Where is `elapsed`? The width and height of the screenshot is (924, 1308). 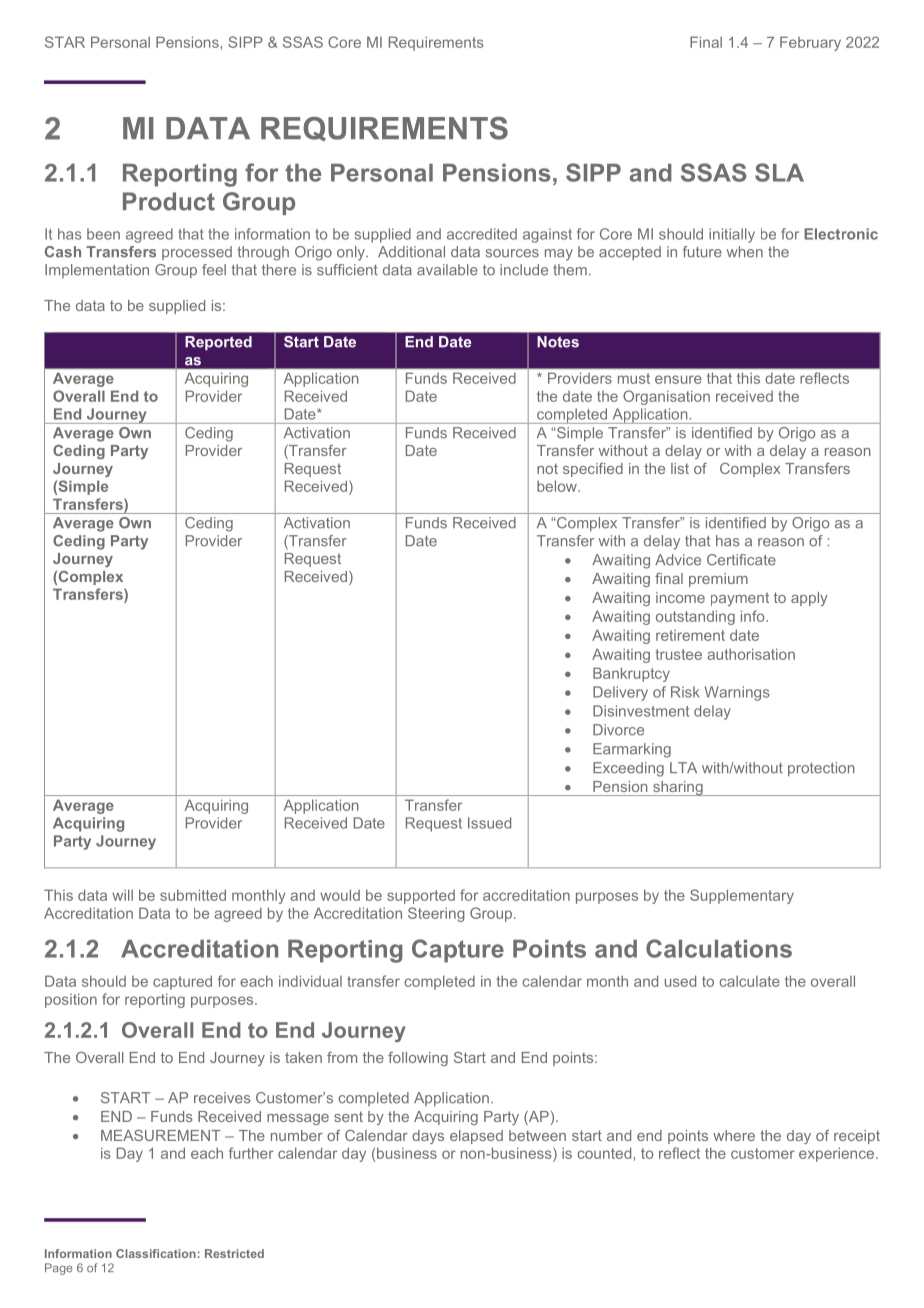
elapsed is located at coordinates (476, 1137).
